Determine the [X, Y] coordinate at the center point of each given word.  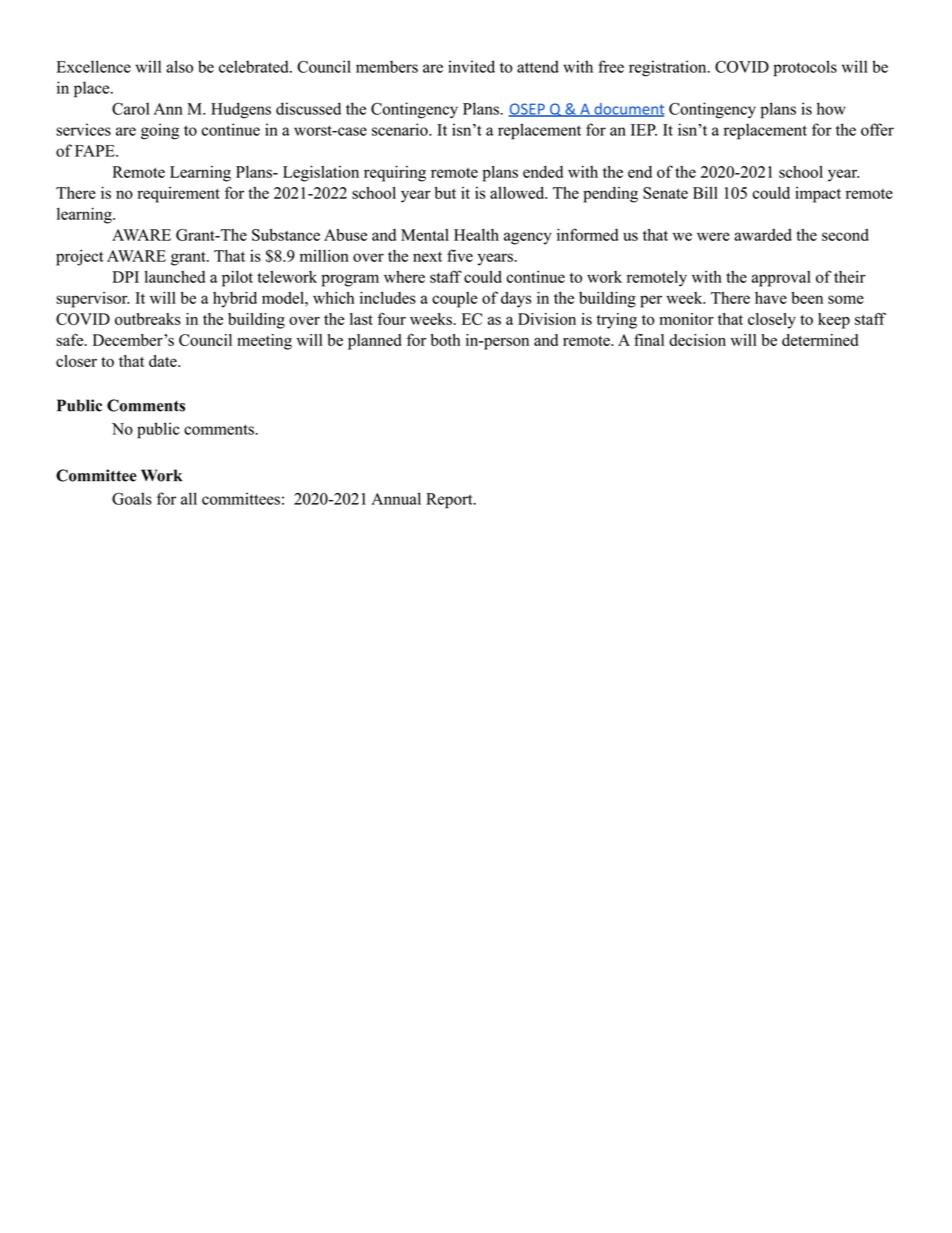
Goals [132, 498]
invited [471, 66]
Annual [396, 498]
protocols [805, 68]
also [179, 66]
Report [450, 501]
